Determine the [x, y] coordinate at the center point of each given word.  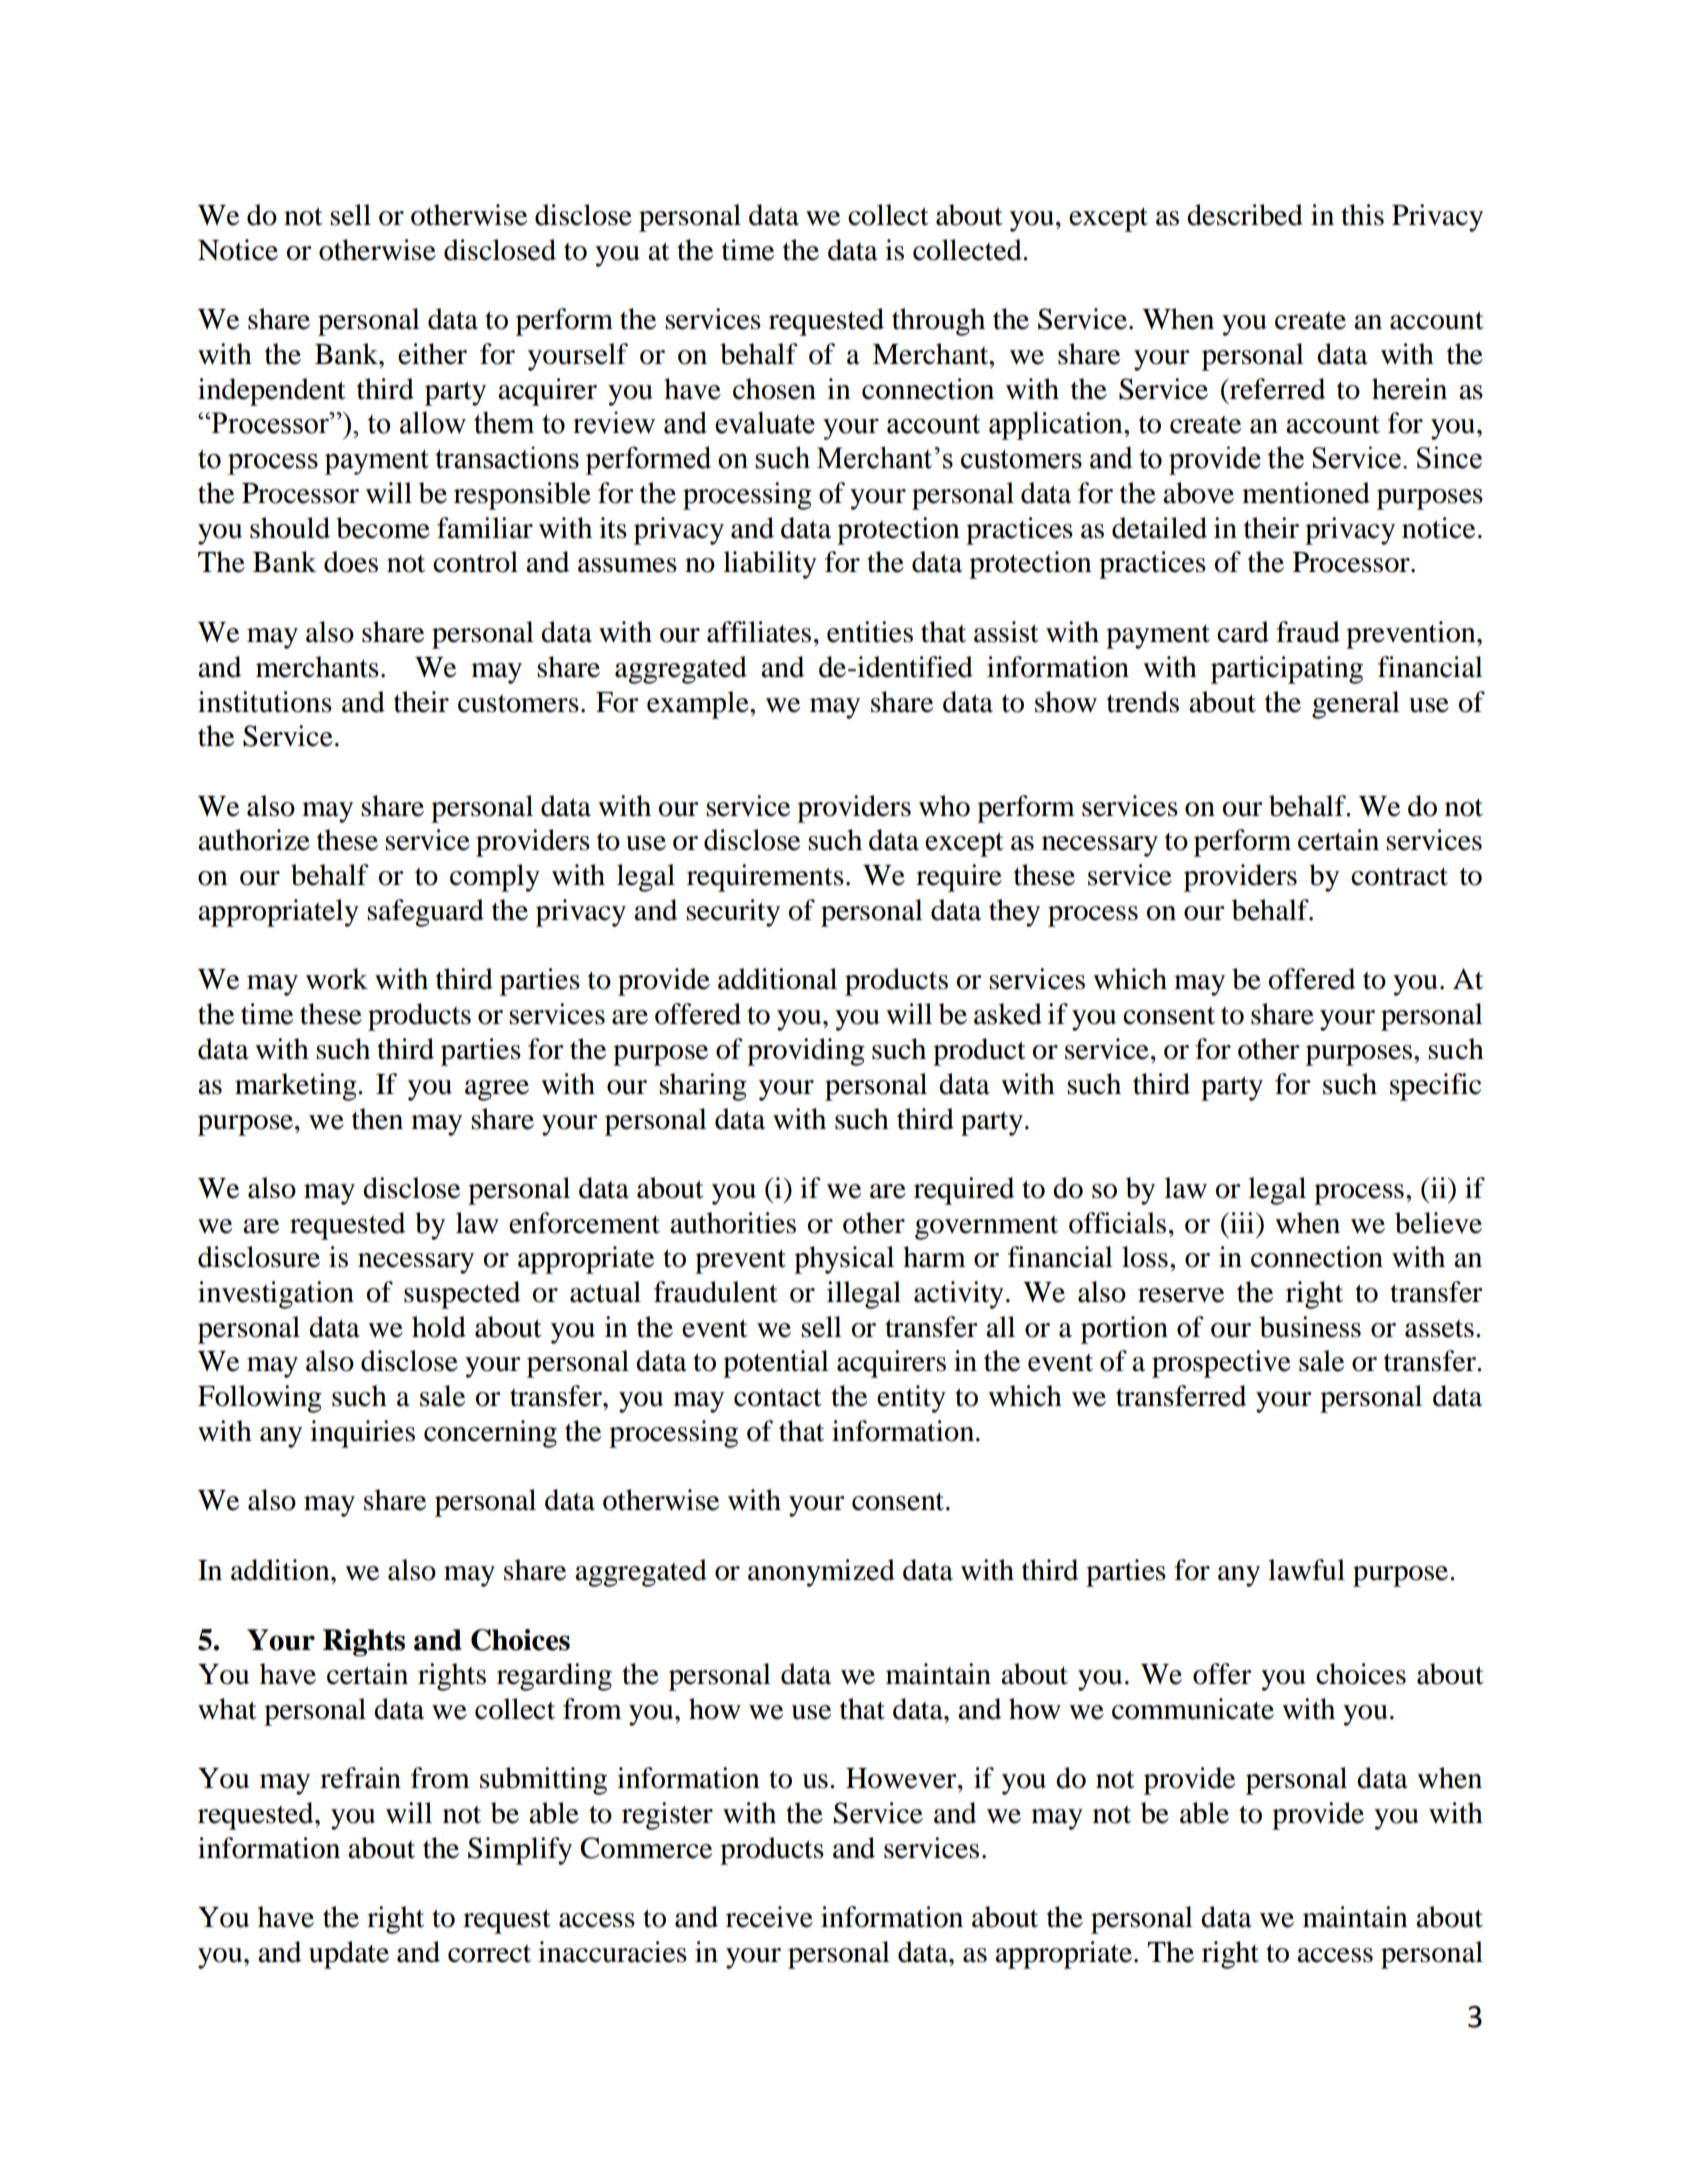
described [1245, 215]
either [432, 354]
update [349, 1955]
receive [769, 1917]
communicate [1193, 1709]
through [938, 322]
